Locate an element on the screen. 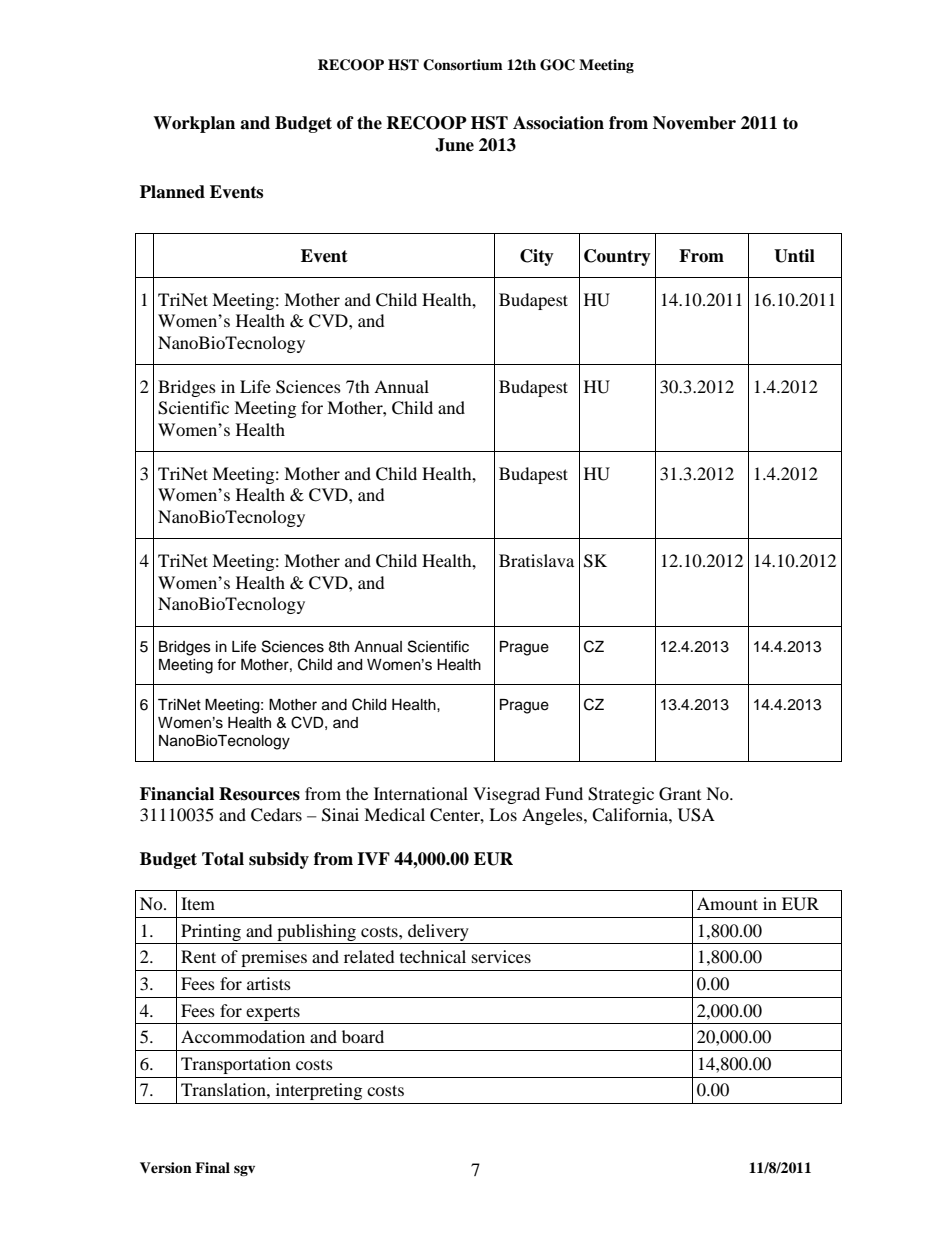  board is located at coordinates (363, 1036).
